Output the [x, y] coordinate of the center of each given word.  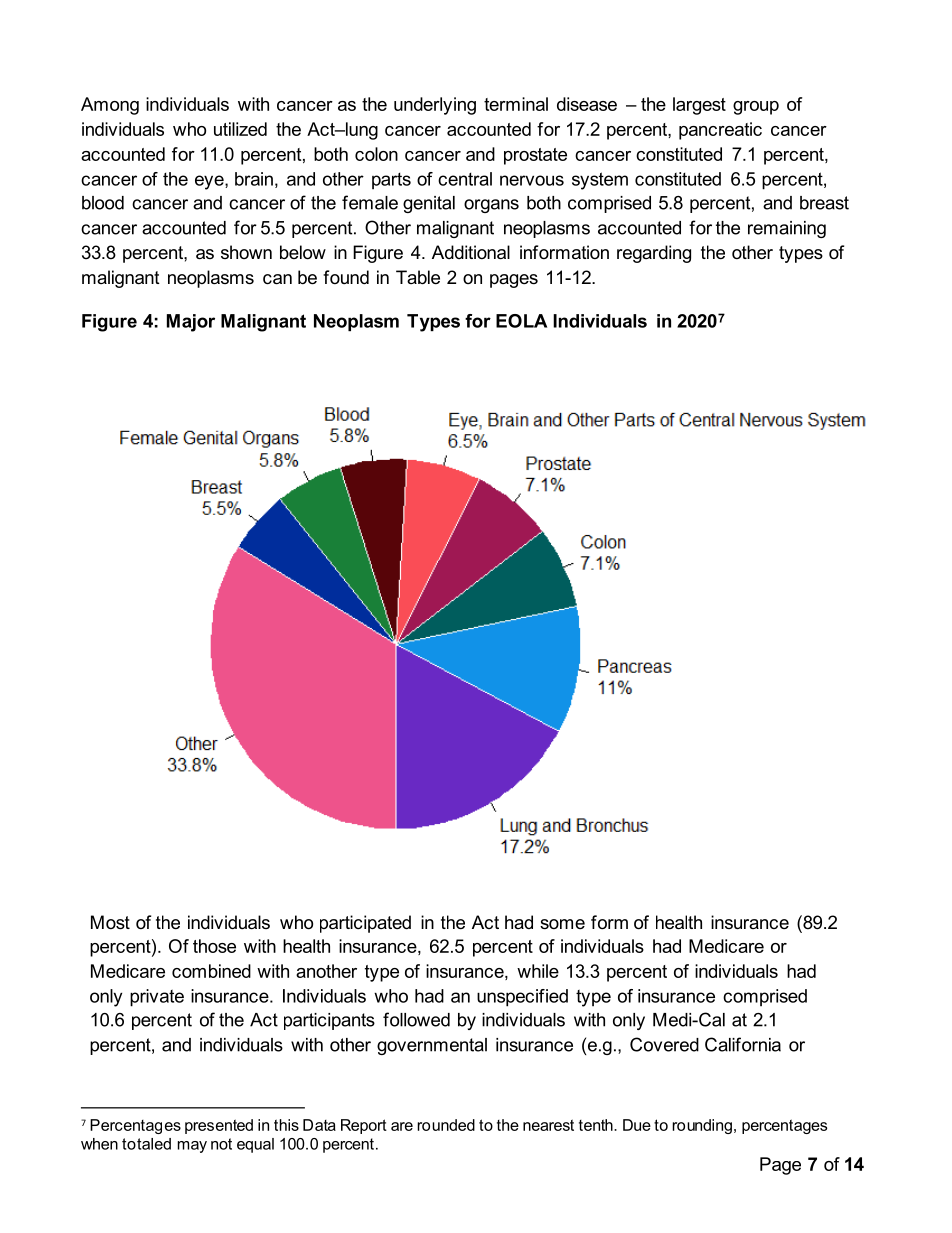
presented [219, 1126]
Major [191, 323]
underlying [435, 106]
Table [418, 277]
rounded [446, 1125]
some [562, 924]
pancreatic [720, 131]
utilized [240, 129]
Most [110, 922]
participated [365, 924]
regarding [654, 254]
